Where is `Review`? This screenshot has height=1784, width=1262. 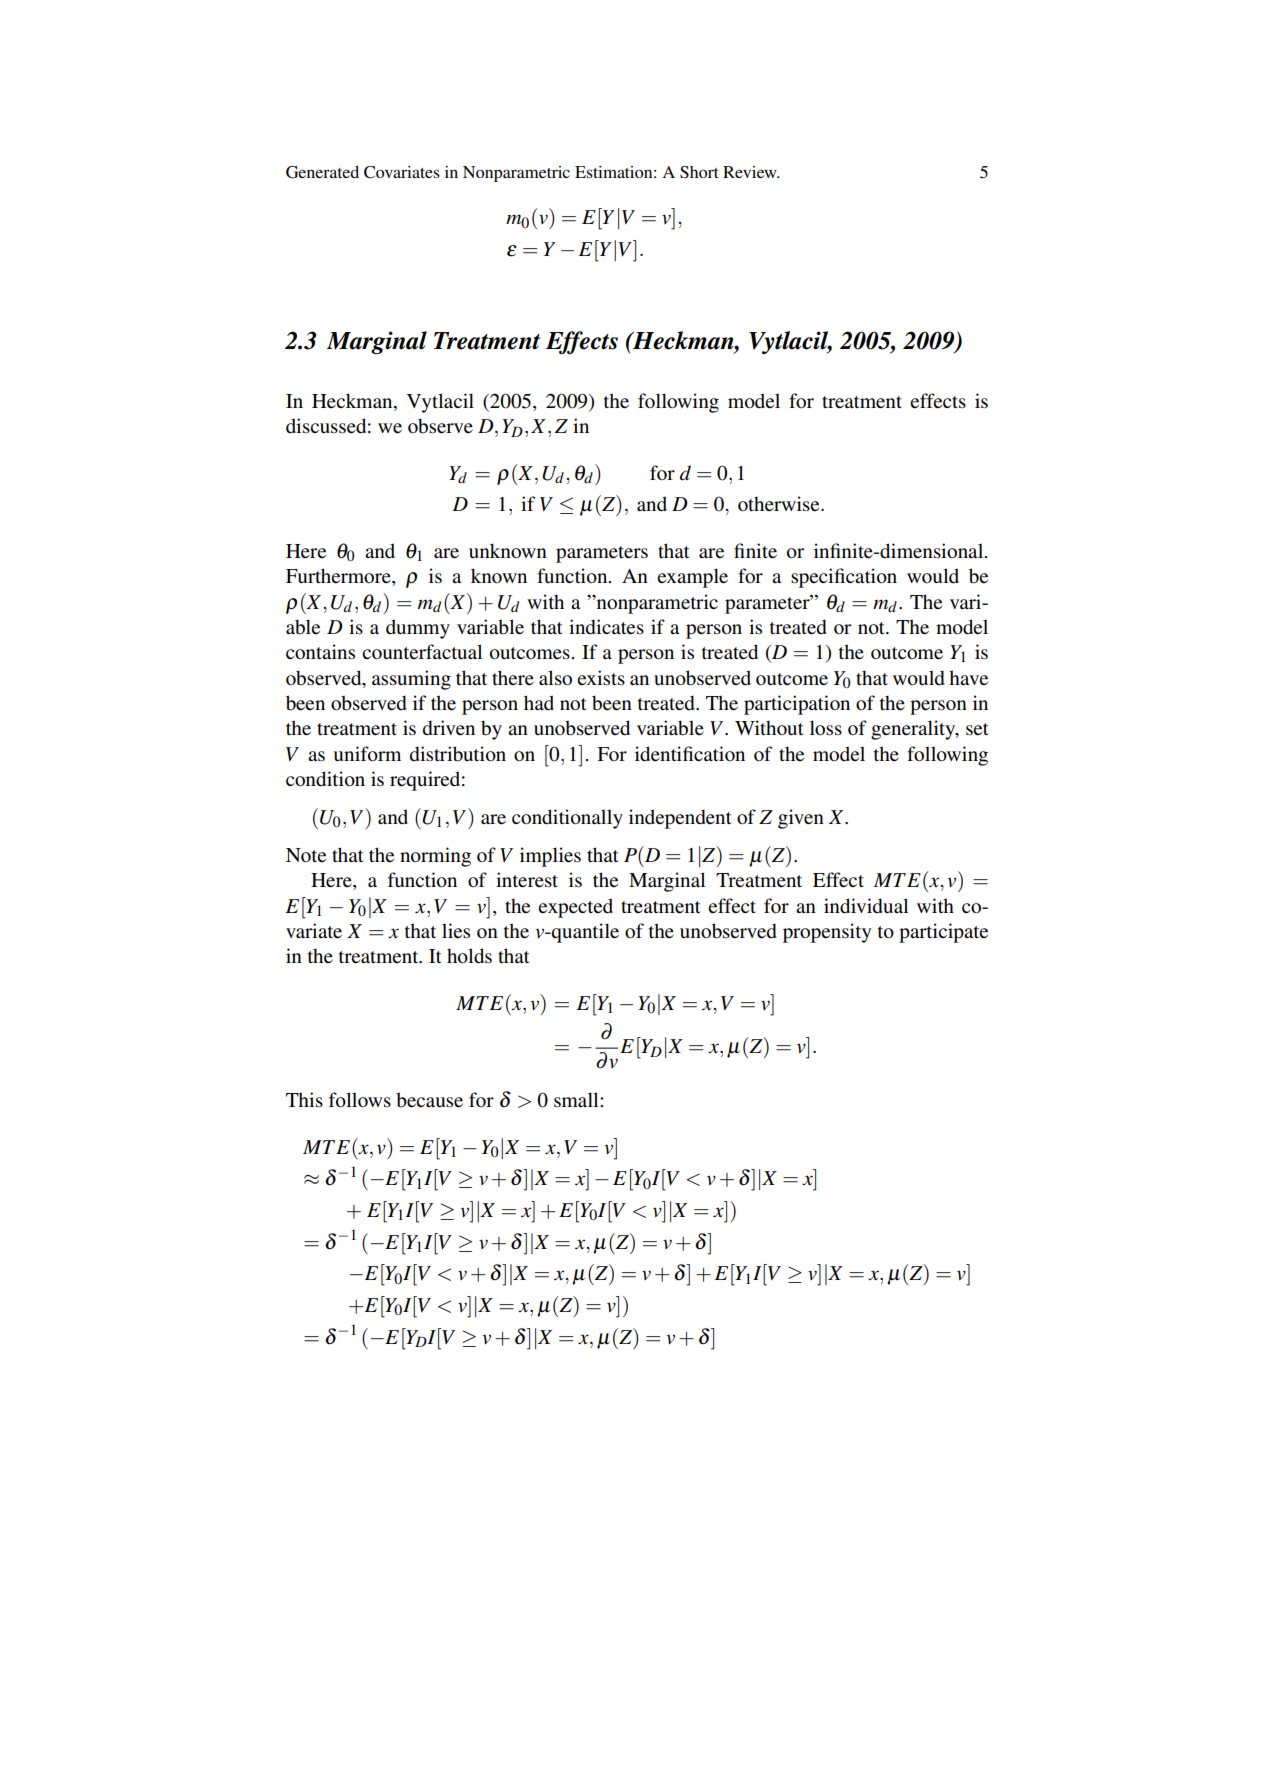 Review is located at coordinates (751, 172).
